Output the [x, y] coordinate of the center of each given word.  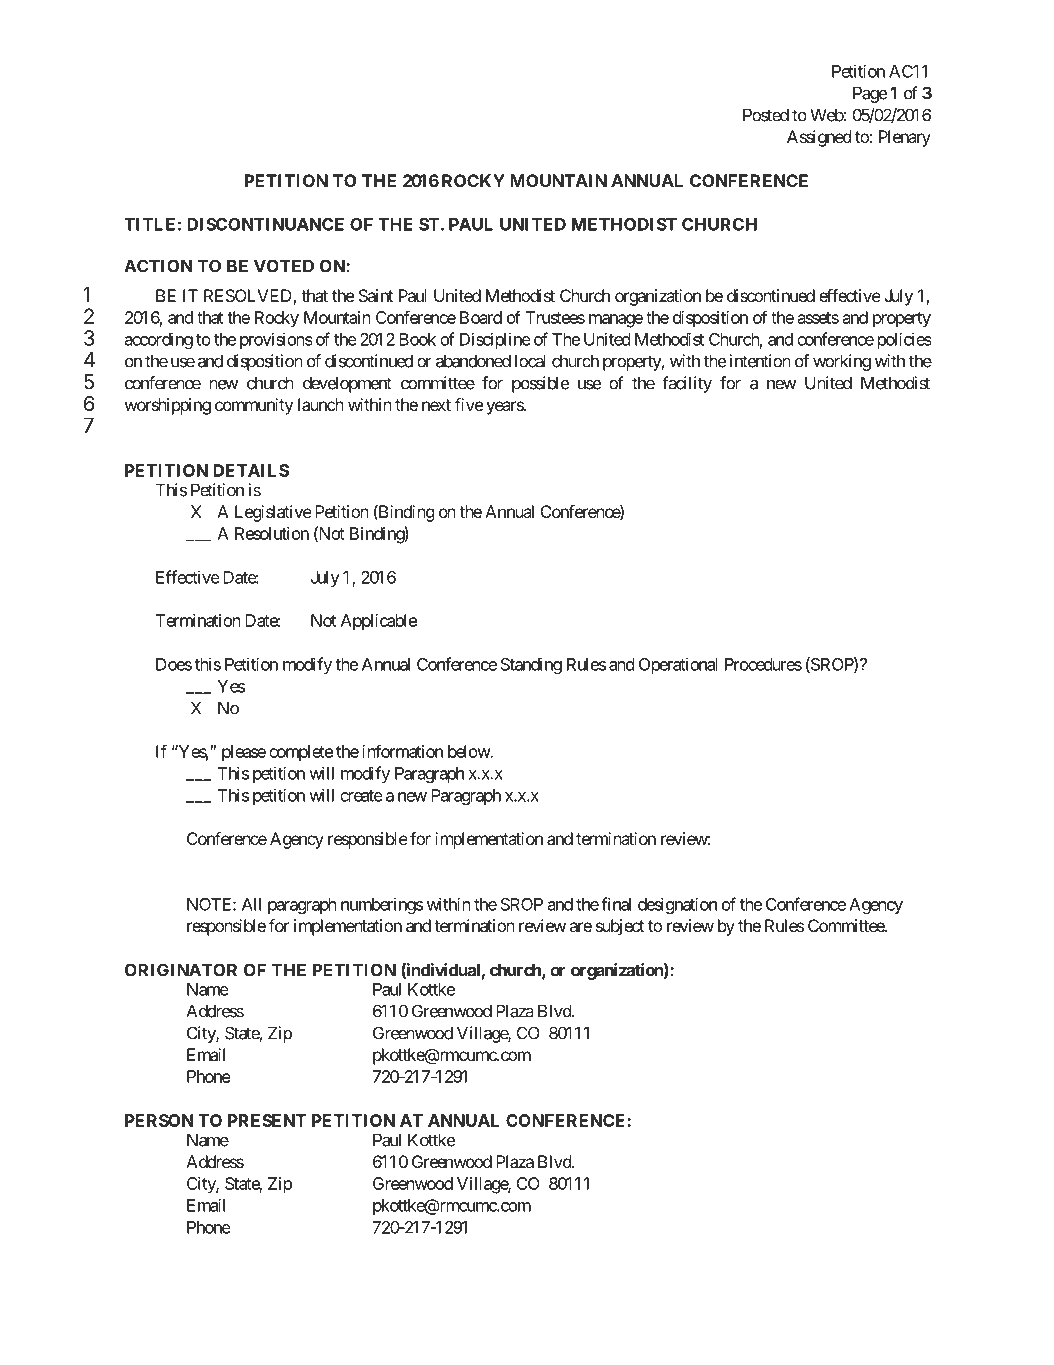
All [251, 904]
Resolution [272, 533]
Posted [766, 115]
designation [677, 905]
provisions [276, 340]
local [530, 361]
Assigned [819, 138]
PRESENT [267, 1120]
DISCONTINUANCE [265, 224]
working [842, 362]
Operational [678, 665]
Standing [531, 665]
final [616, 904]
